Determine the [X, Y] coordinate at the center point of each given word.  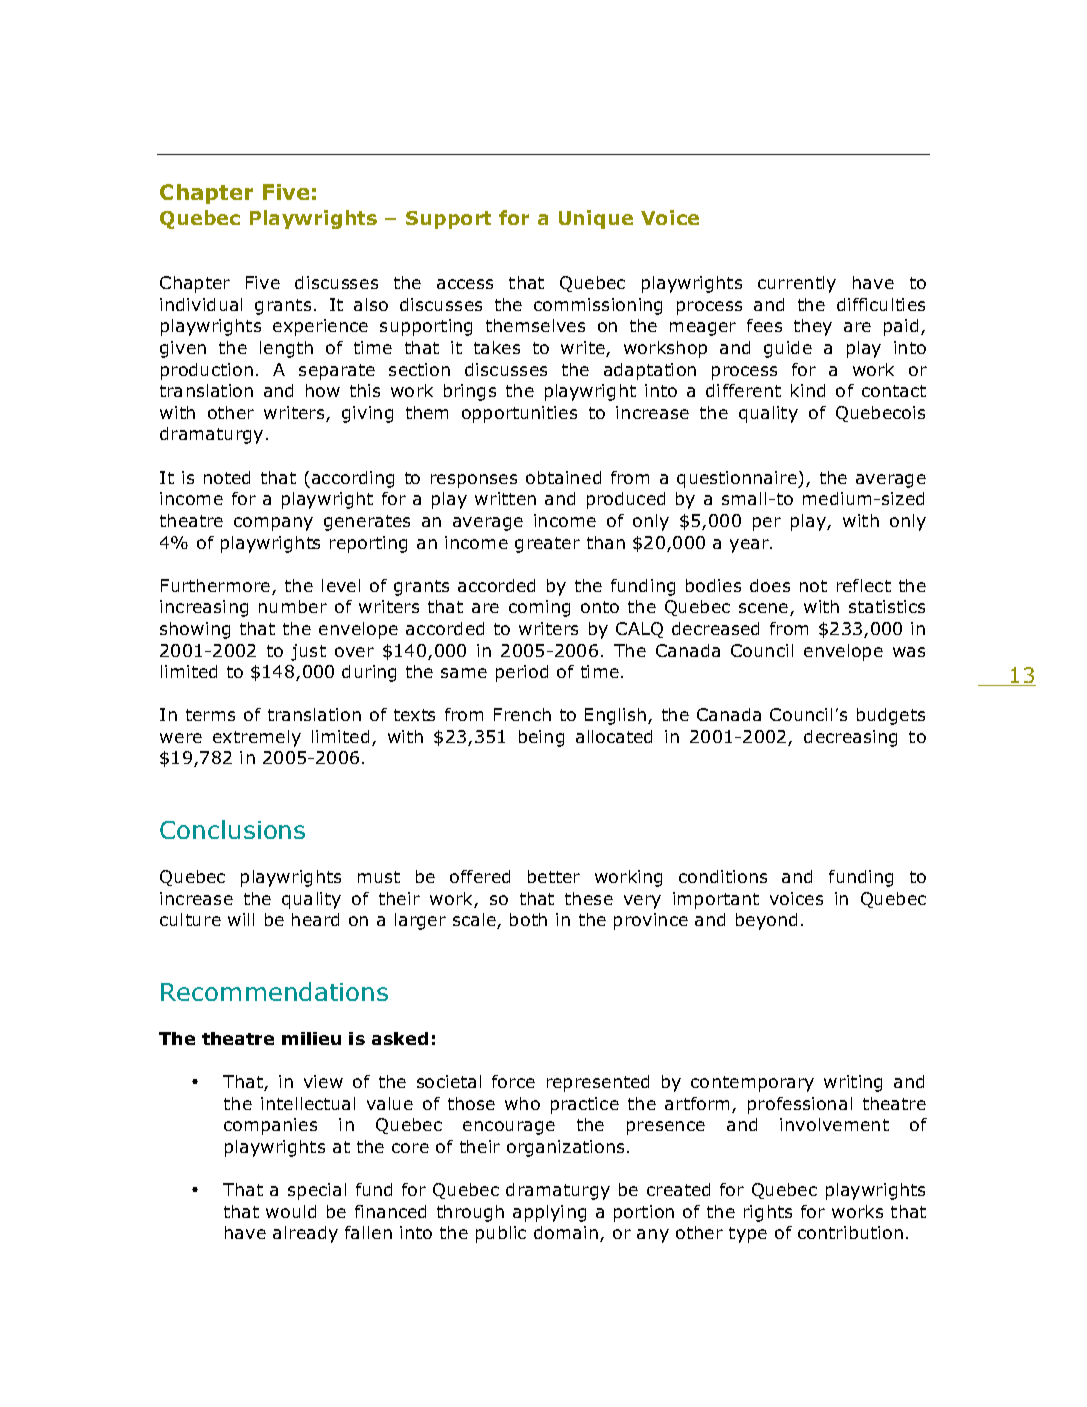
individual [201, 304]
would [291, 1211]
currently [797, 284]
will [241, 919]
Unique [596, 219]
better [554, 876]
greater [547, 545]
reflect [864, 585]
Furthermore [217, 587]
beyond [766, 921]
